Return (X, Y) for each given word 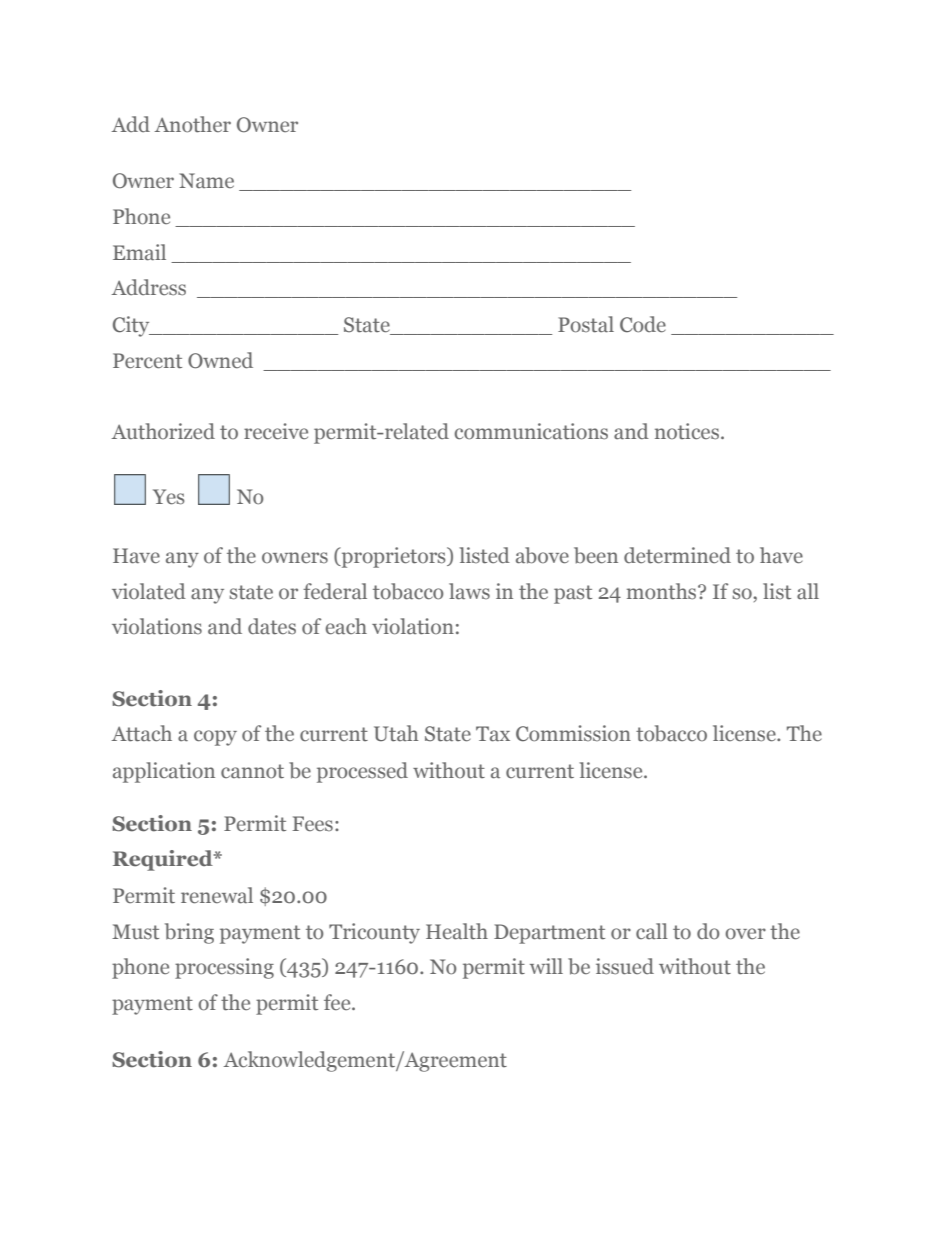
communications (531, 431)
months (663, 591)
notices (688, 431)
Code (643, 324)
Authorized (163, 431)
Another (192, 124)
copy (215, 738)
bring (189, 933)
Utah (396, 733)
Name (206, 181)
